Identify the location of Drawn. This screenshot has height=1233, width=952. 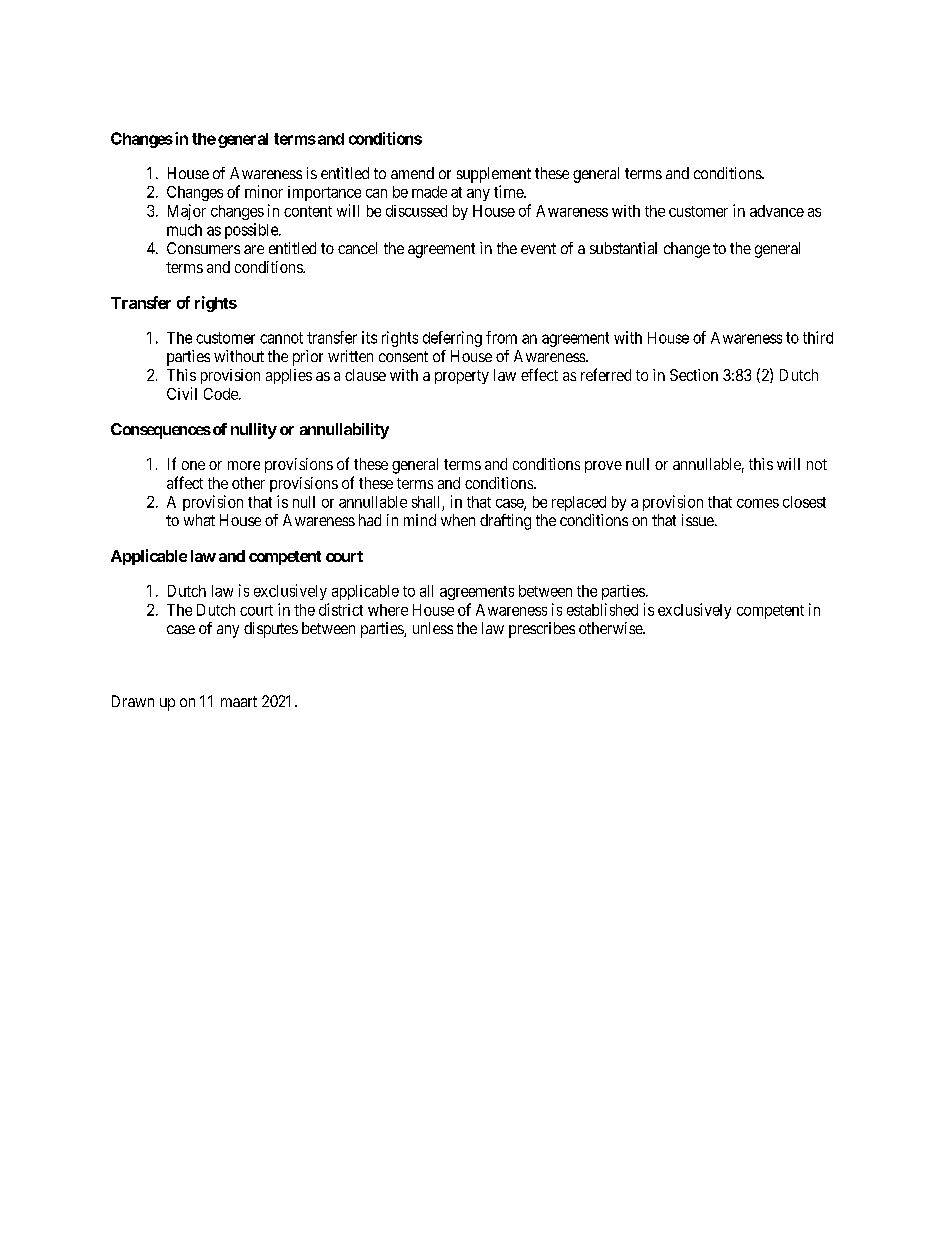
(133, 701).
